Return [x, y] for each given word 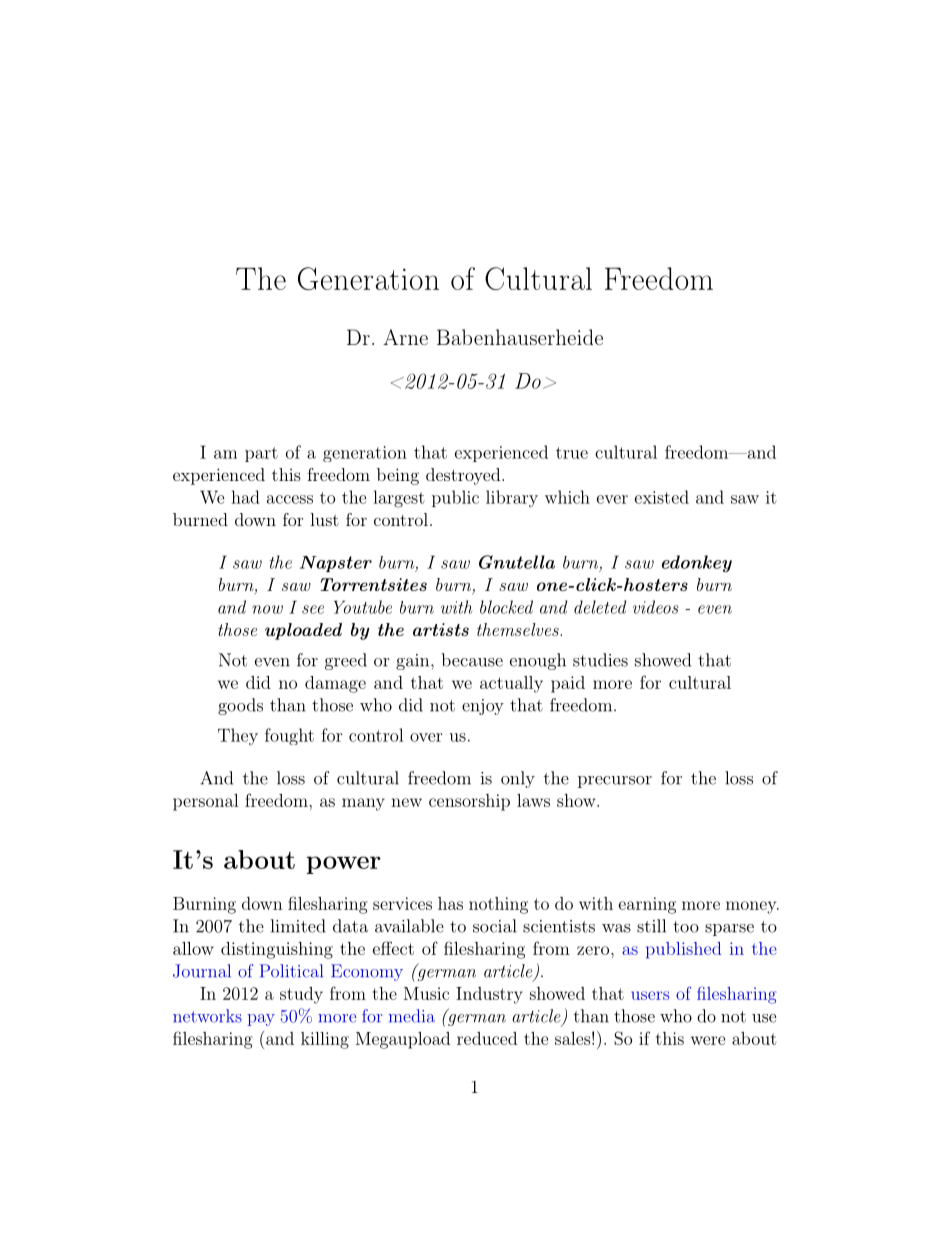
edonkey [697, 564]
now [267, 609]
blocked [506, 607]
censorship [469, 802]
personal [206, 802]
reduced [487, 1038]
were [708, 1040]
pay [261, 1020]
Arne [405, 337]
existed [662, 497]
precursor [615, 782]
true [572, 453]
